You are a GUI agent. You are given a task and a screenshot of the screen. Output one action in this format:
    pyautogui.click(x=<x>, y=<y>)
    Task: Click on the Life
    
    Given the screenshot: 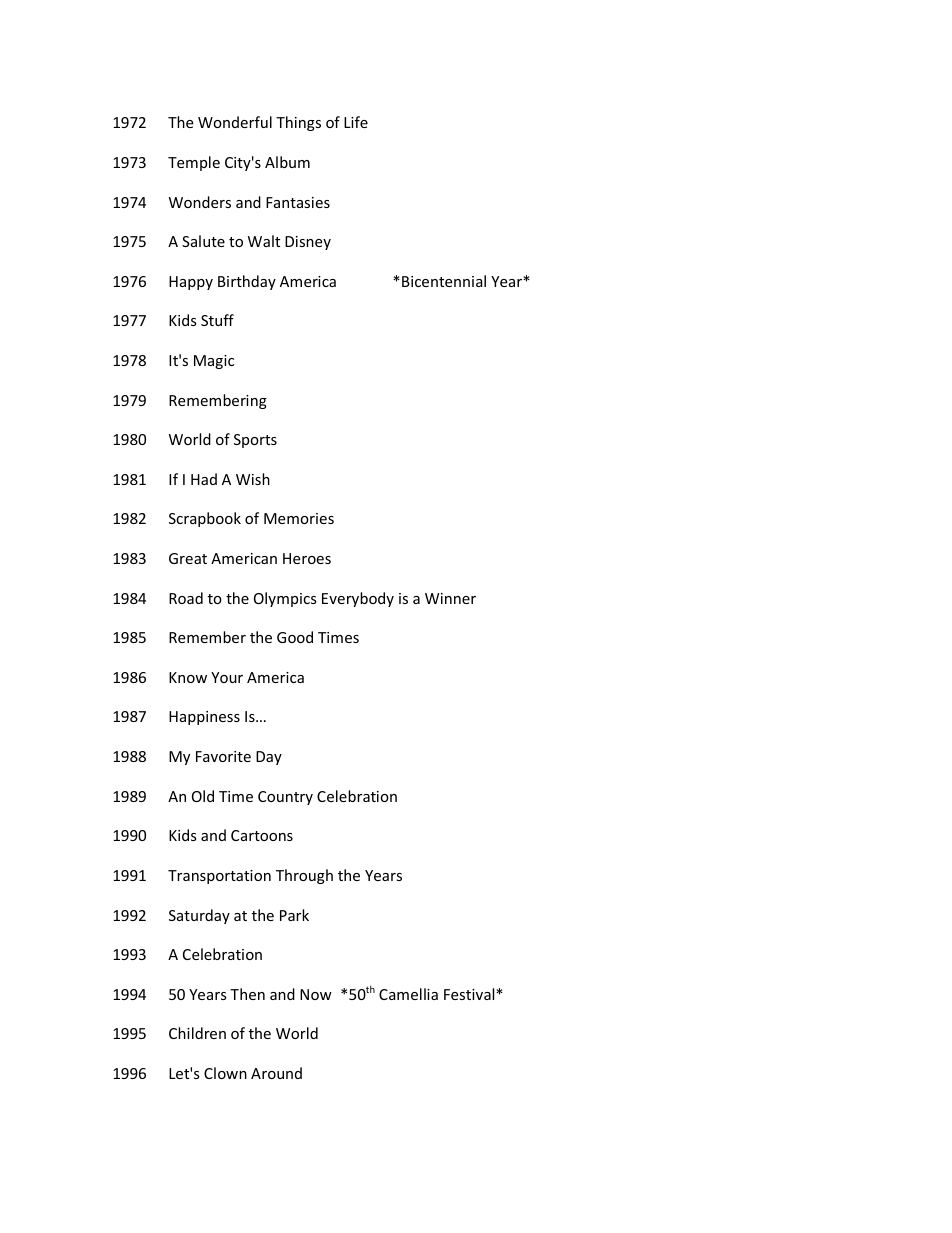 What is the action you would take?
    pyautogui.click(x=356, y=122)
